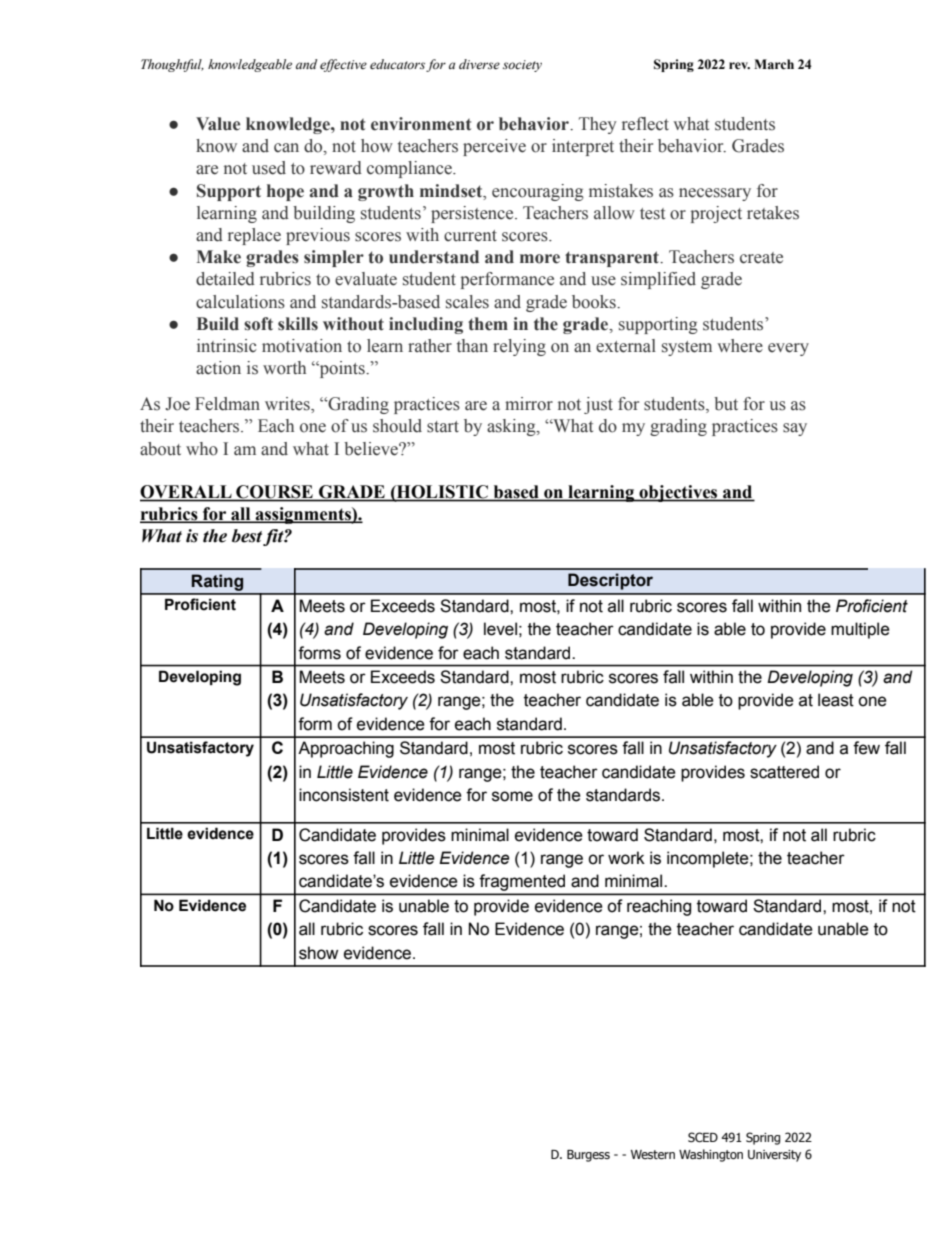 The width and height of the screenshot is (952, 1233). What do you see at coordinates (860, 630) in the screenshot?
I see `multiple` at bounding box center [860, 630].
